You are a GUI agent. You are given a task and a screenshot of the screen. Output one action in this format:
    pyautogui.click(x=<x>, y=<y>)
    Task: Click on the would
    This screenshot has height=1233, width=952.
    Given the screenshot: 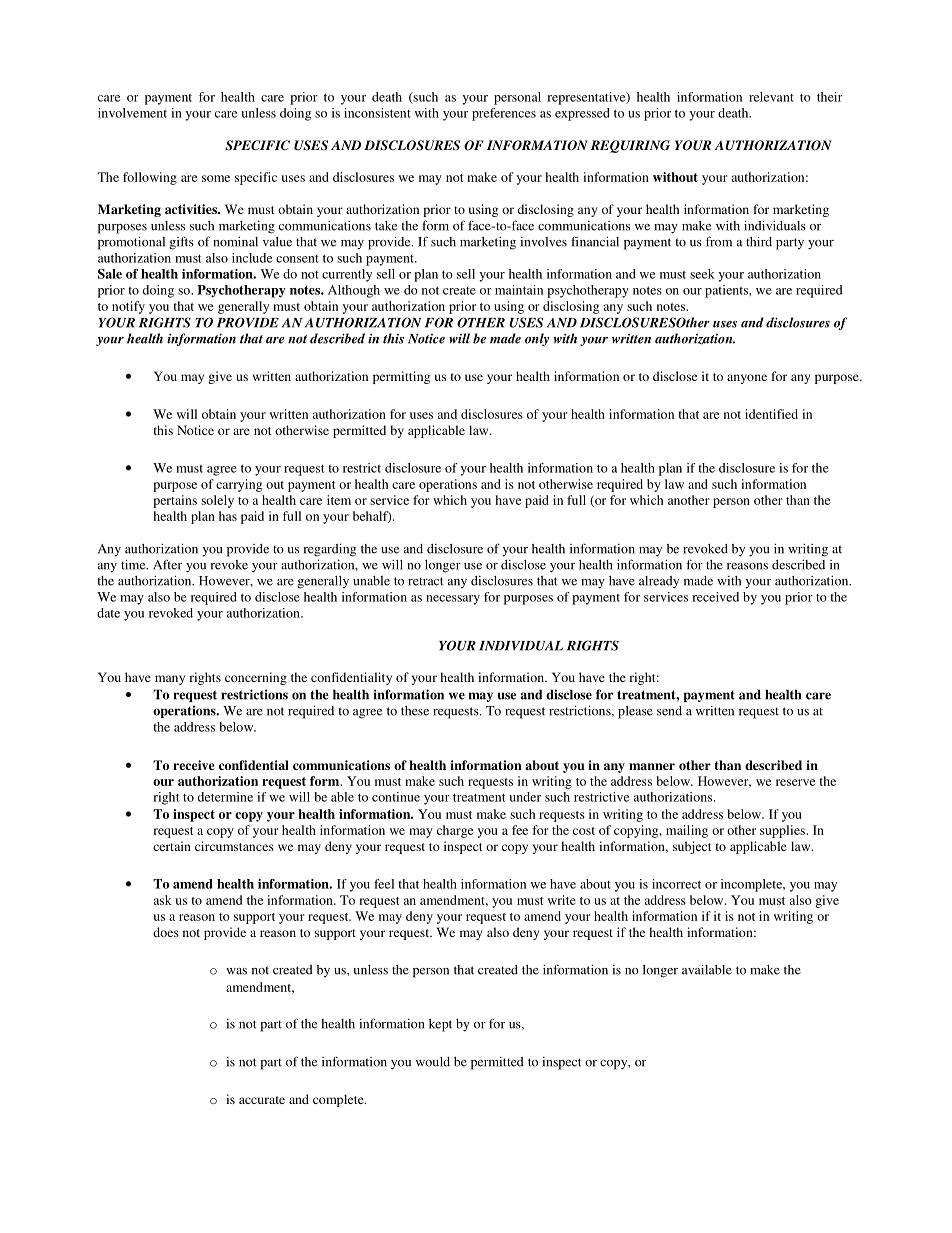 What is the action you would take?
    pyautogui.click(x=433, y=1062)
